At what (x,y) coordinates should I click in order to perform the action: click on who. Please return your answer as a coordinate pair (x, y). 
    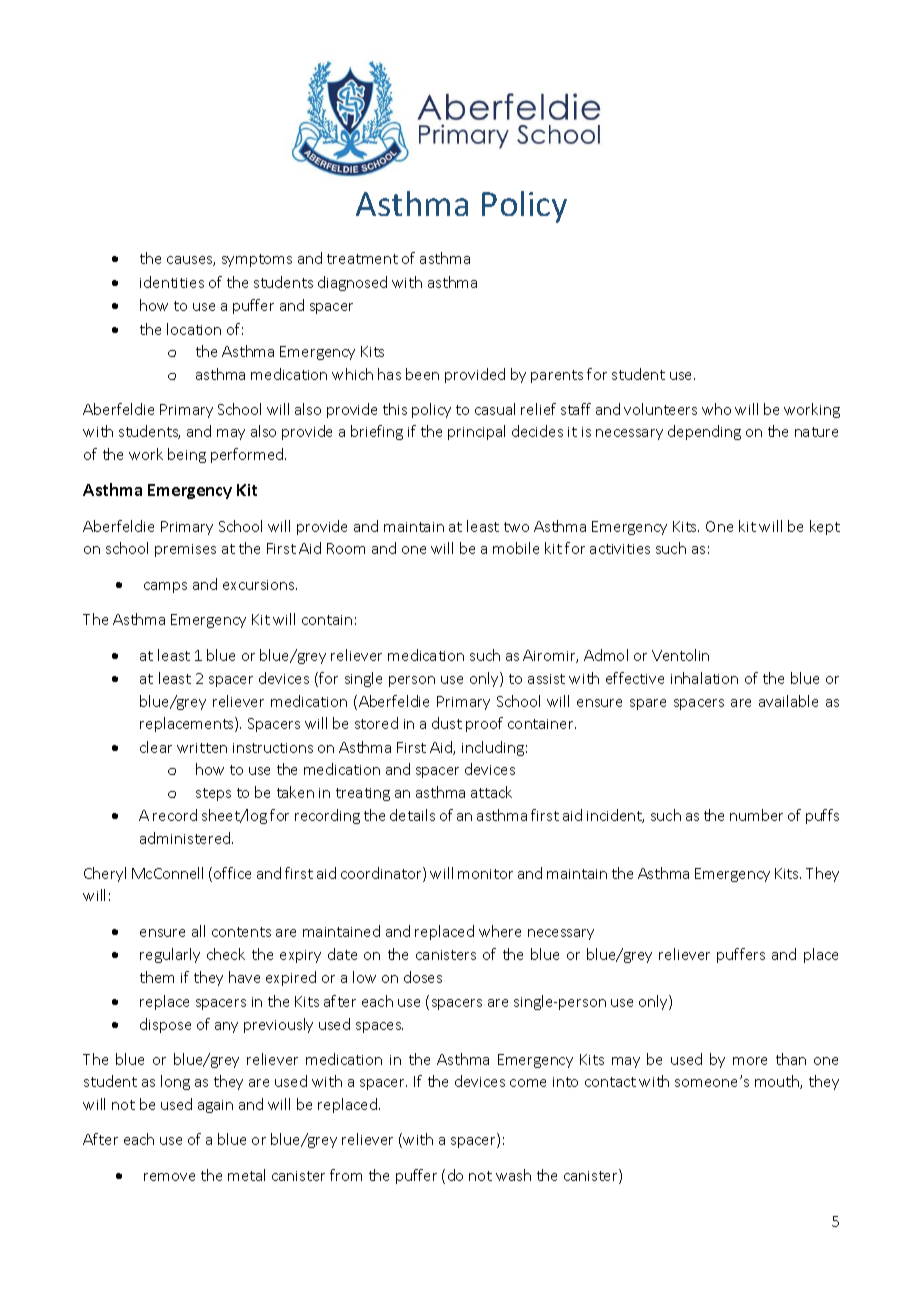
    Looking at the image, I should click on (716, 409).
